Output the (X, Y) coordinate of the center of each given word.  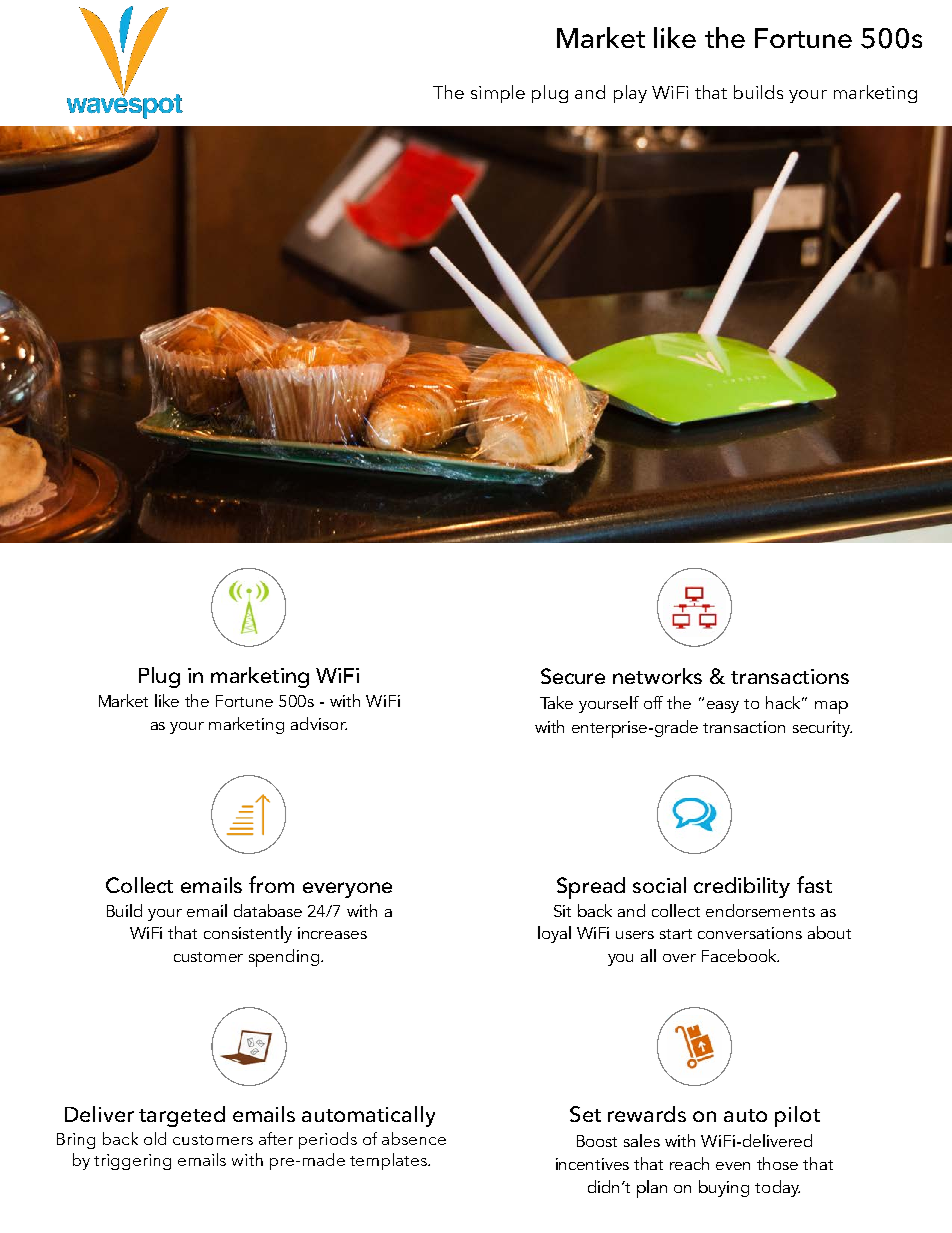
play (630, 94)
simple (498, 94)
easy (723, 707)
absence (414, 1138)
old (155, 1138)
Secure (573, 676)
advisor (319, 723)
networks (657, 676)
